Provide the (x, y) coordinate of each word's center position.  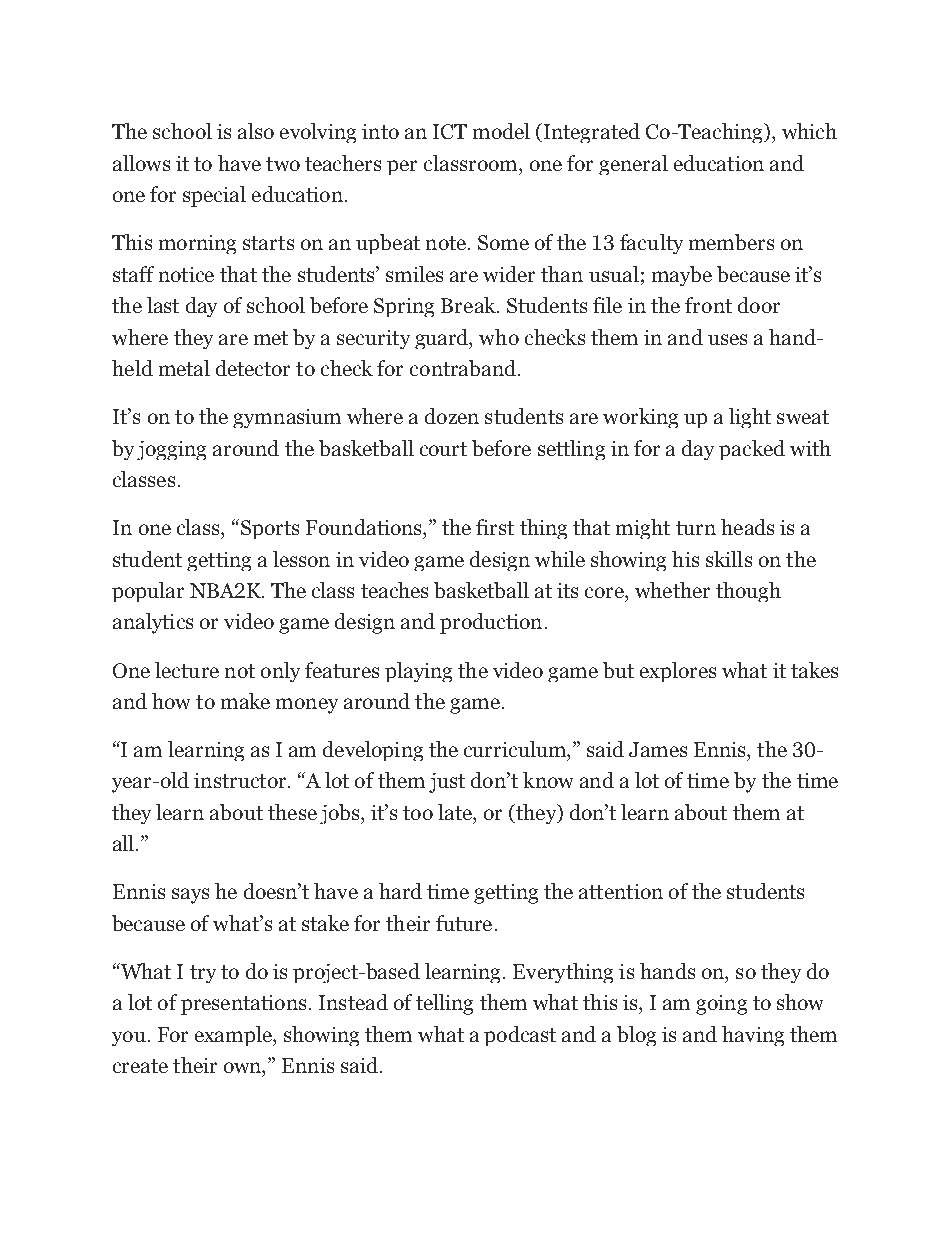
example (234, 1036)
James (658, 749)
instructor (241, 780)
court (443, 449)
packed (752, 450)
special (214, 196)
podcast (520, 1036)
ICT (450, 131)
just (447, 783)
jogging (171, 450)
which (809, 131)
